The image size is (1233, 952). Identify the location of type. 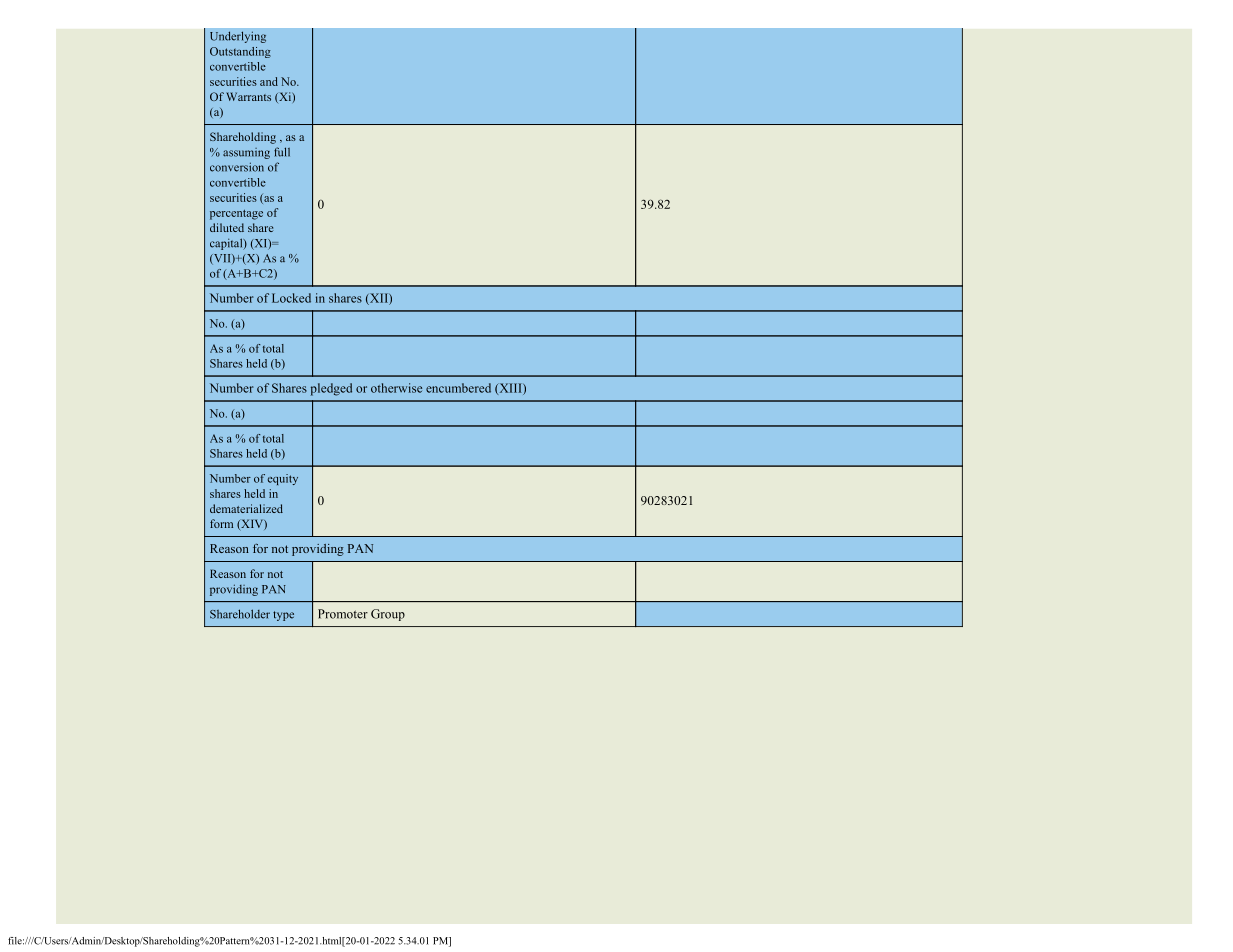
(283, 616).
